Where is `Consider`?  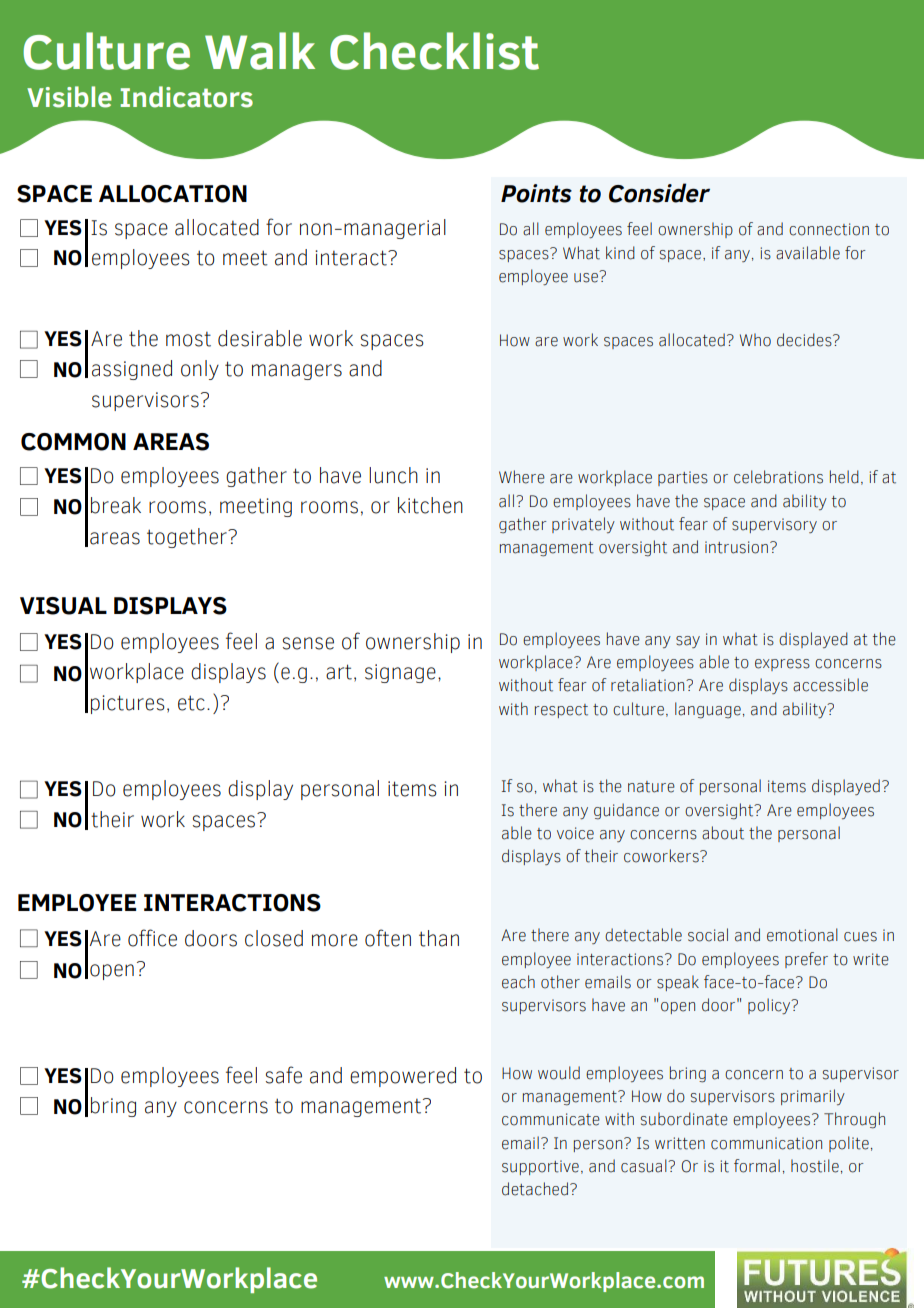 Consider is located at coordinates (659, 193).
